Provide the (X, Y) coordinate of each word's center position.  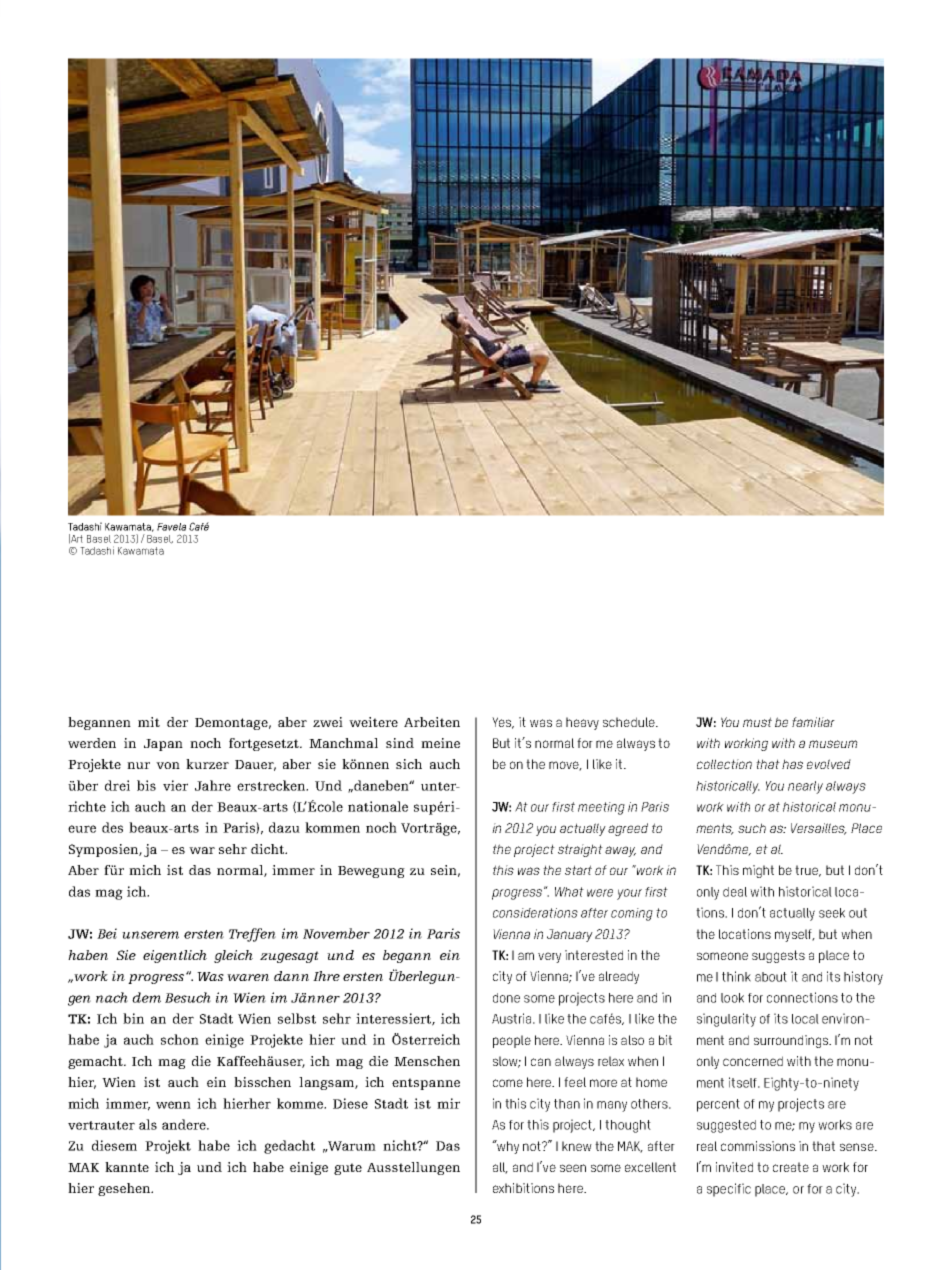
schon (180, 1039)
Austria (513, 1018)
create (791, 1167)
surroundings (792, 1041)
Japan (163, 745)
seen (573, 1168)
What (569, 892)
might (758, 871)
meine (440, 743)
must (757, 722)
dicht (269, 849)
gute (348, 1169)
